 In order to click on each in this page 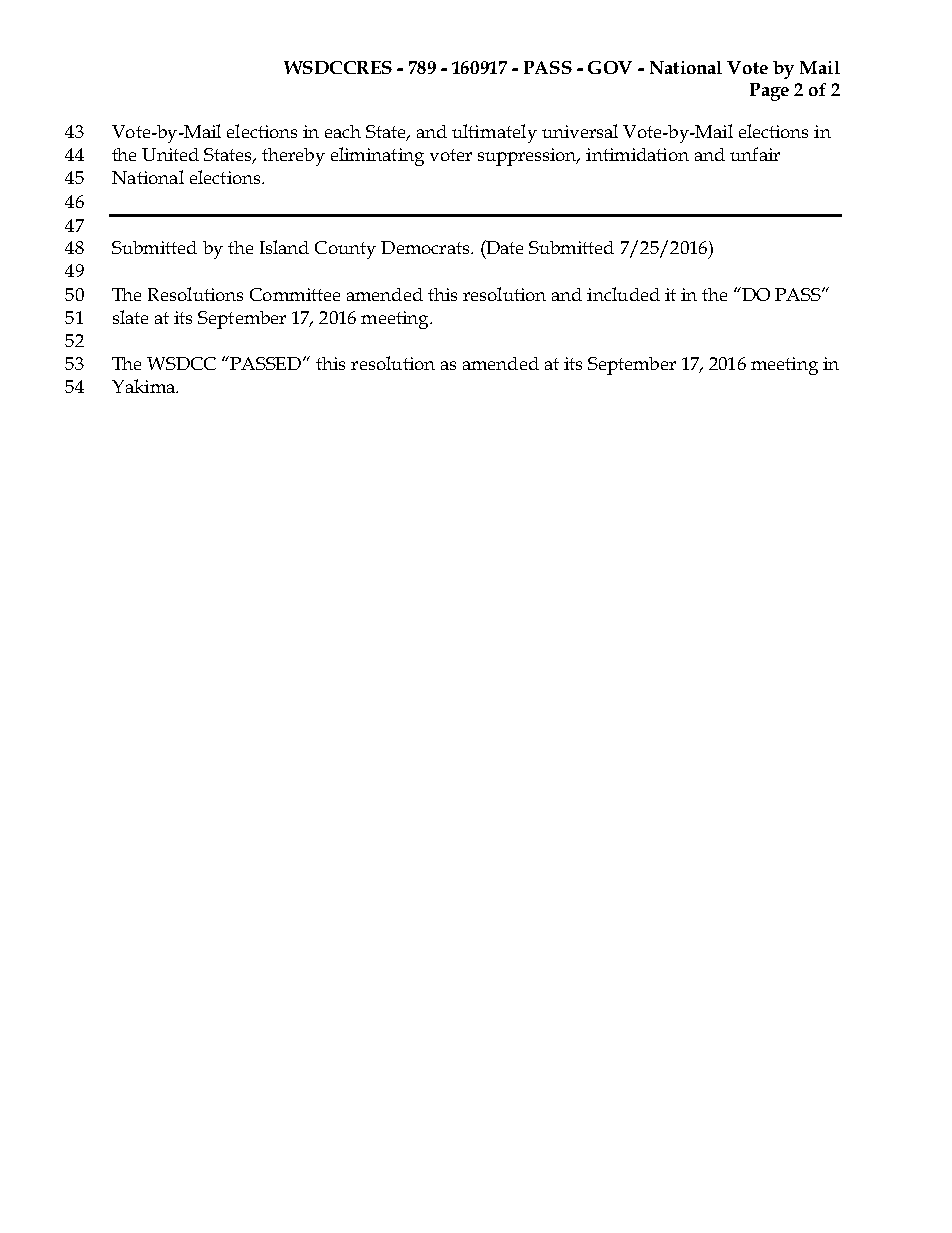, I will do `click(343, 131)`.
